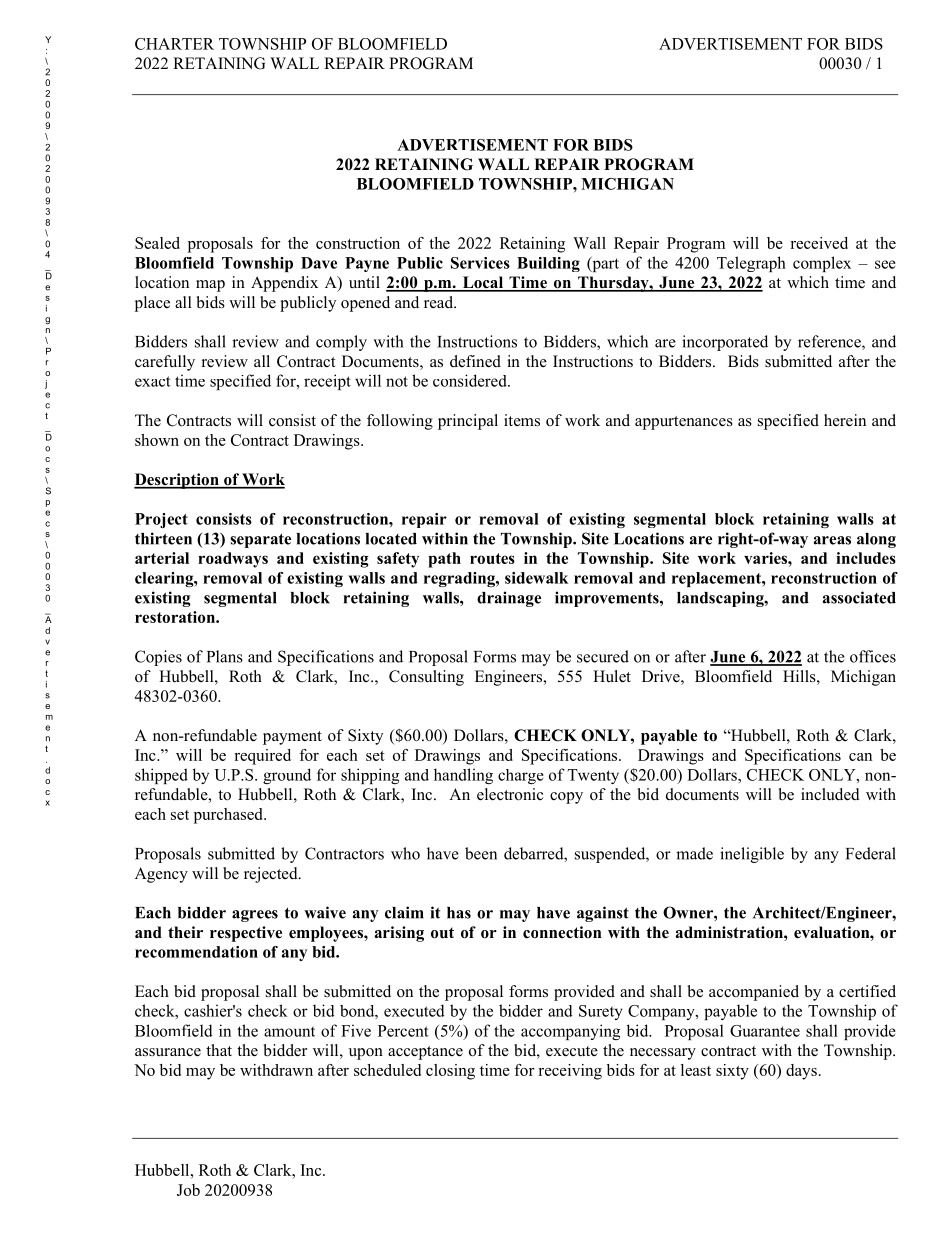 This page has width=952, height=1233. What do you see at coordinates (509, 599) in the page?
I see `drainage` at bounding box center [509, 599].
